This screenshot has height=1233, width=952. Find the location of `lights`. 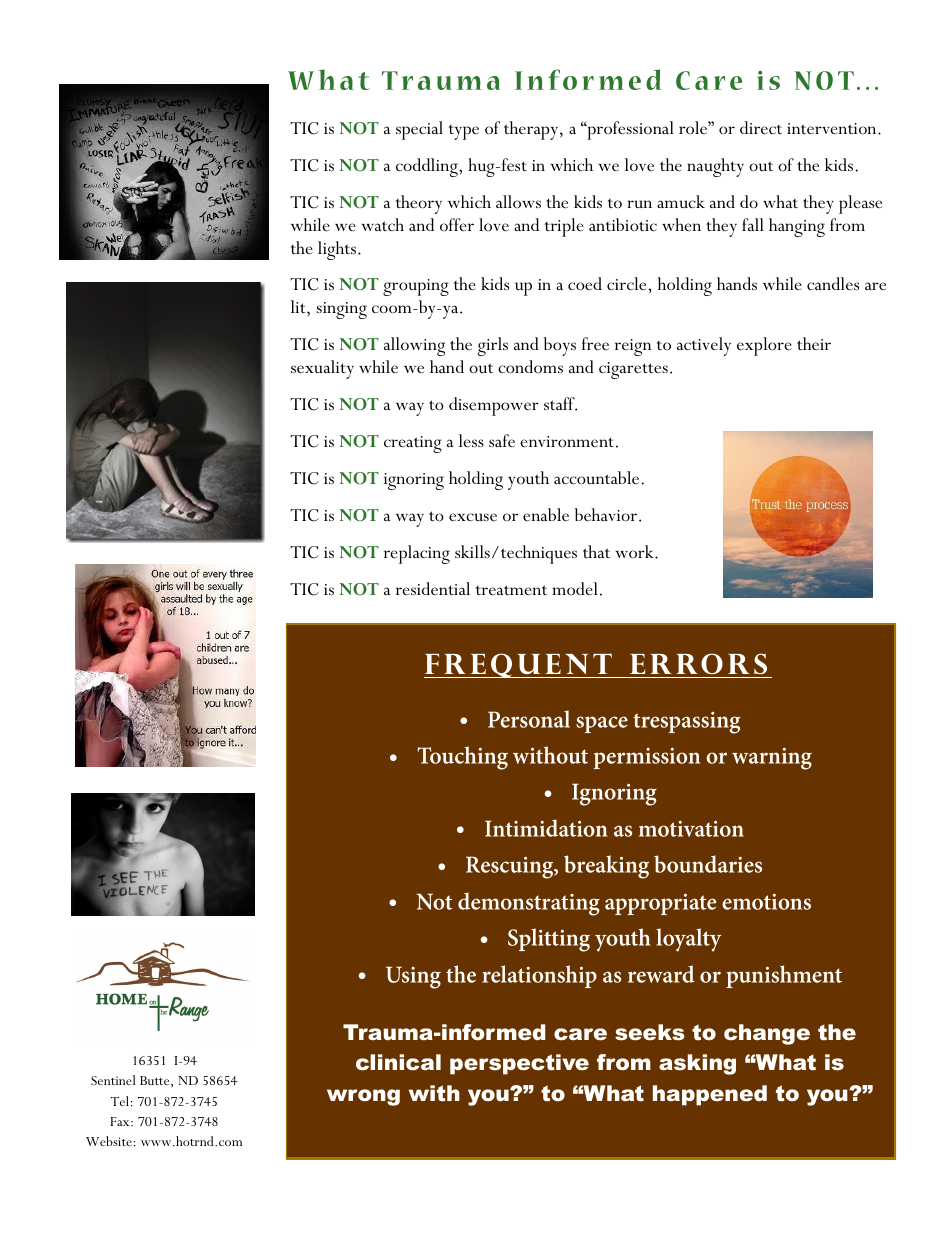

lights is located at coordinates (337, 250).
